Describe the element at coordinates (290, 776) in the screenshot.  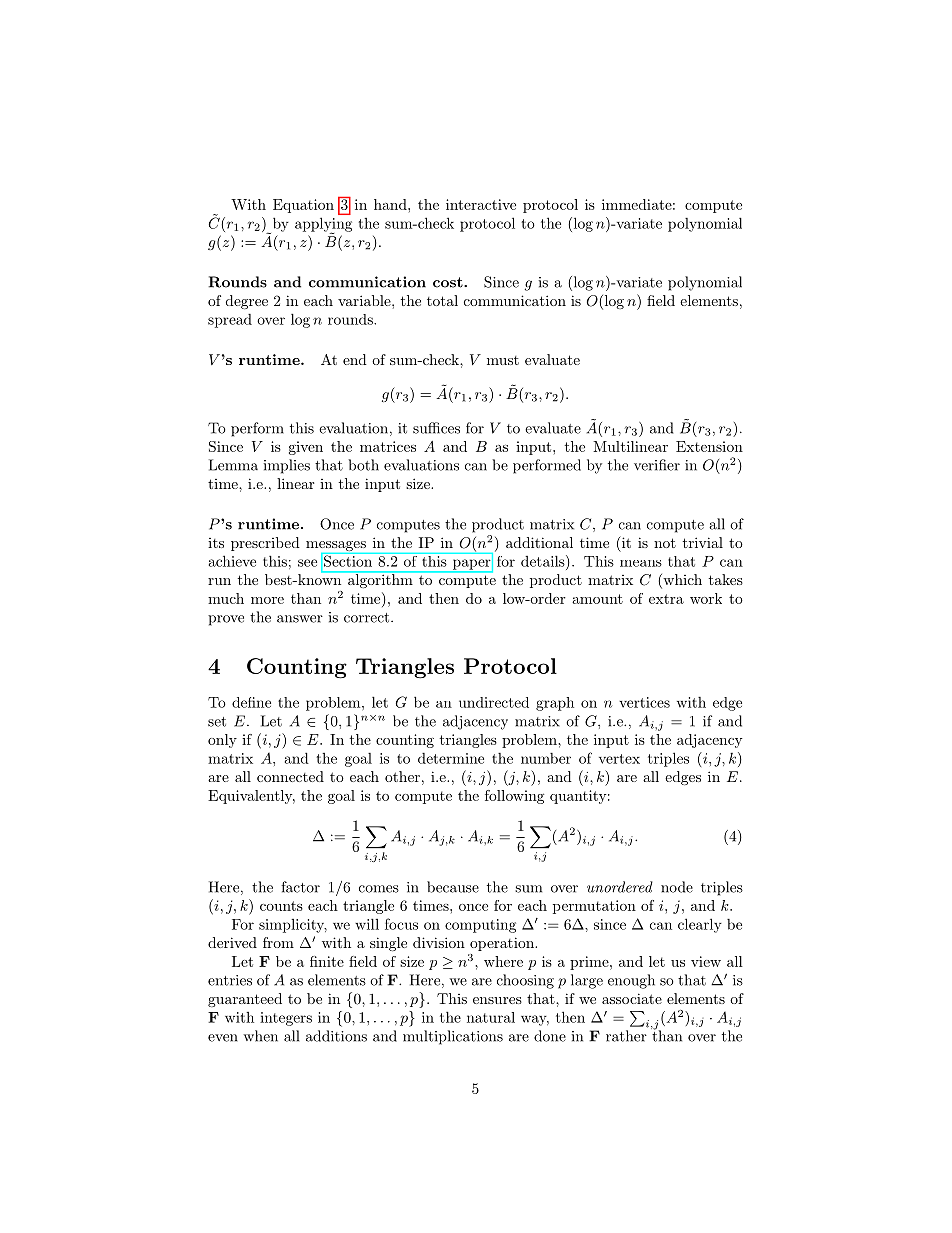
I see `connected` at that location.
